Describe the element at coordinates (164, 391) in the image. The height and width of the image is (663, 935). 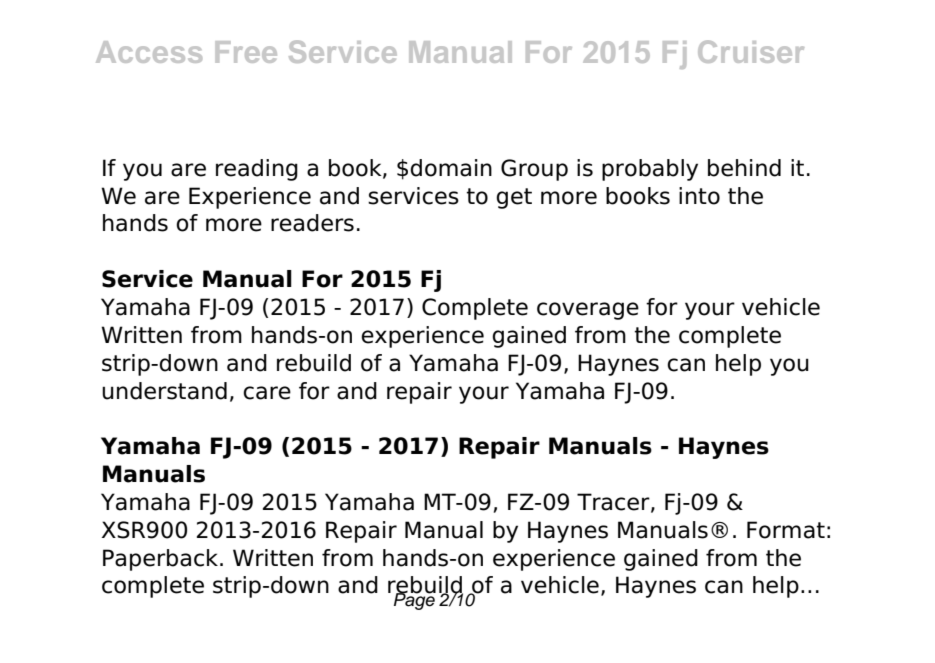
I see `understand` at that location.
